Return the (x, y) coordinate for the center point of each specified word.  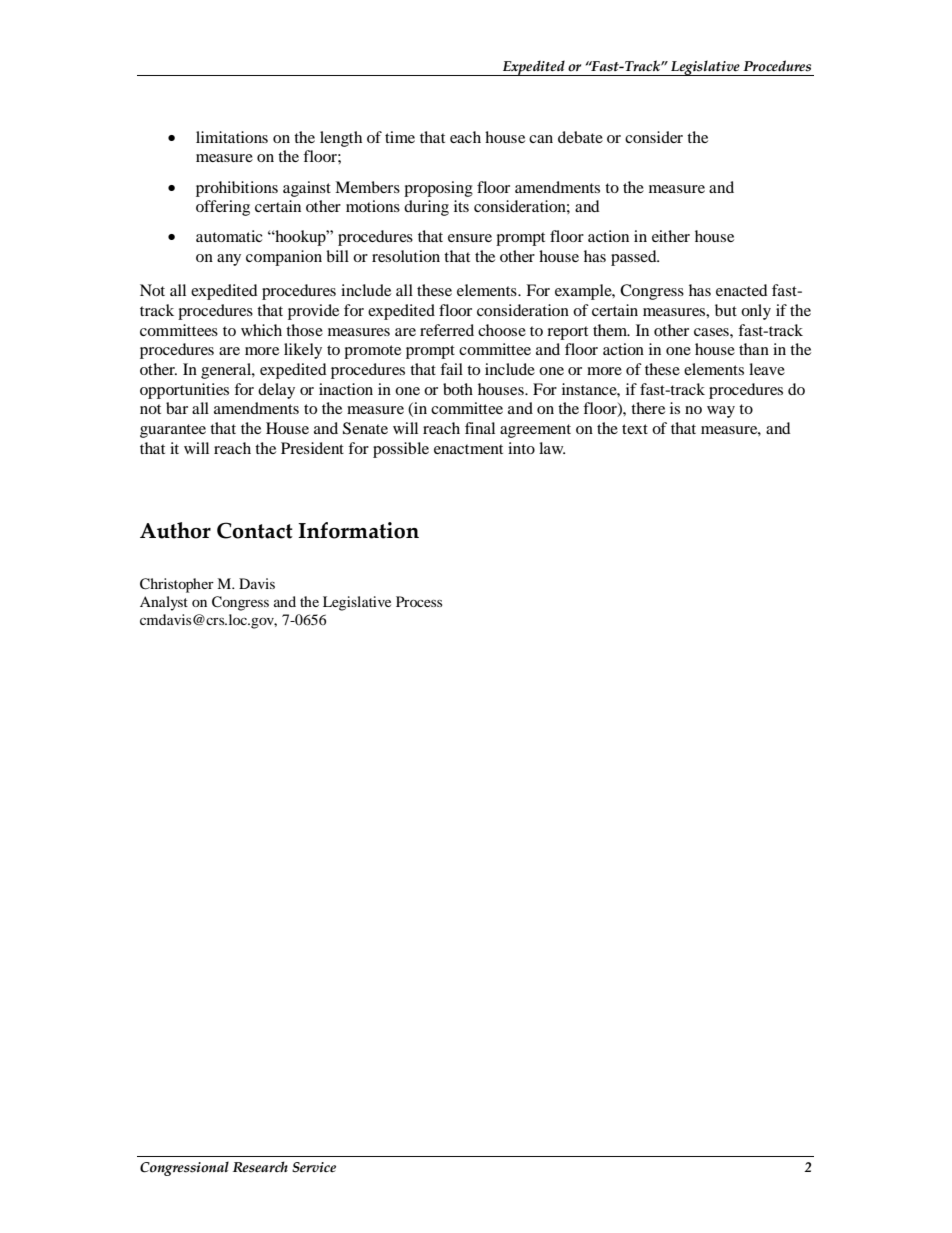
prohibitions (237, 189)
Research (260, 1167)
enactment (468, 449)
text (635, 429)
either (671, 236)
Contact (255, 530)
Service (314, 1167)
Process (419, 601)
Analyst (164, 603)
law (552, 448)
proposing (438, 189)
